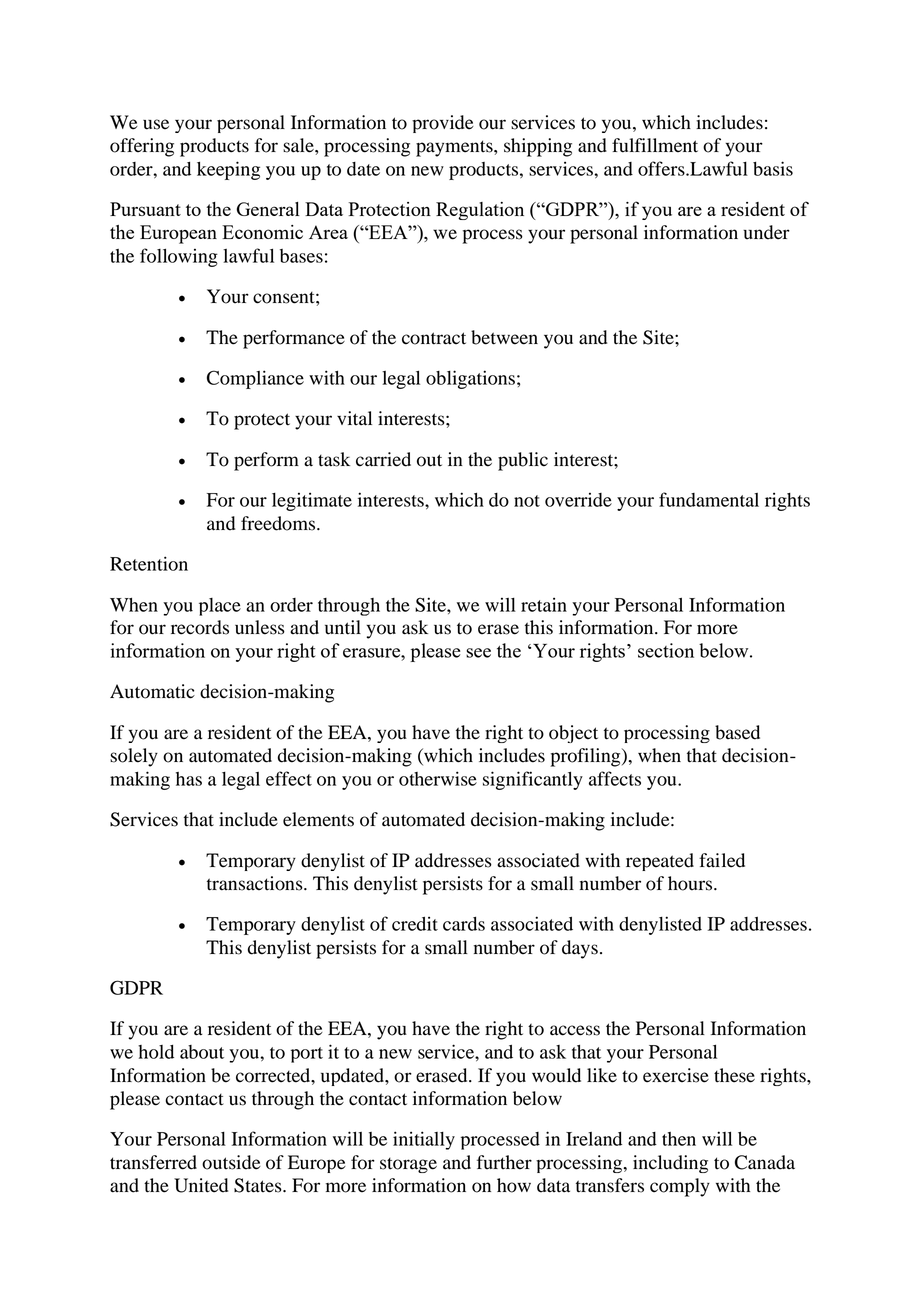 Image resolution: width=924 pixels, height=1307 pixels. What do you see at coordinates (256, 883) in the document?
I see `transactions` at bounding box center [256, 883].
